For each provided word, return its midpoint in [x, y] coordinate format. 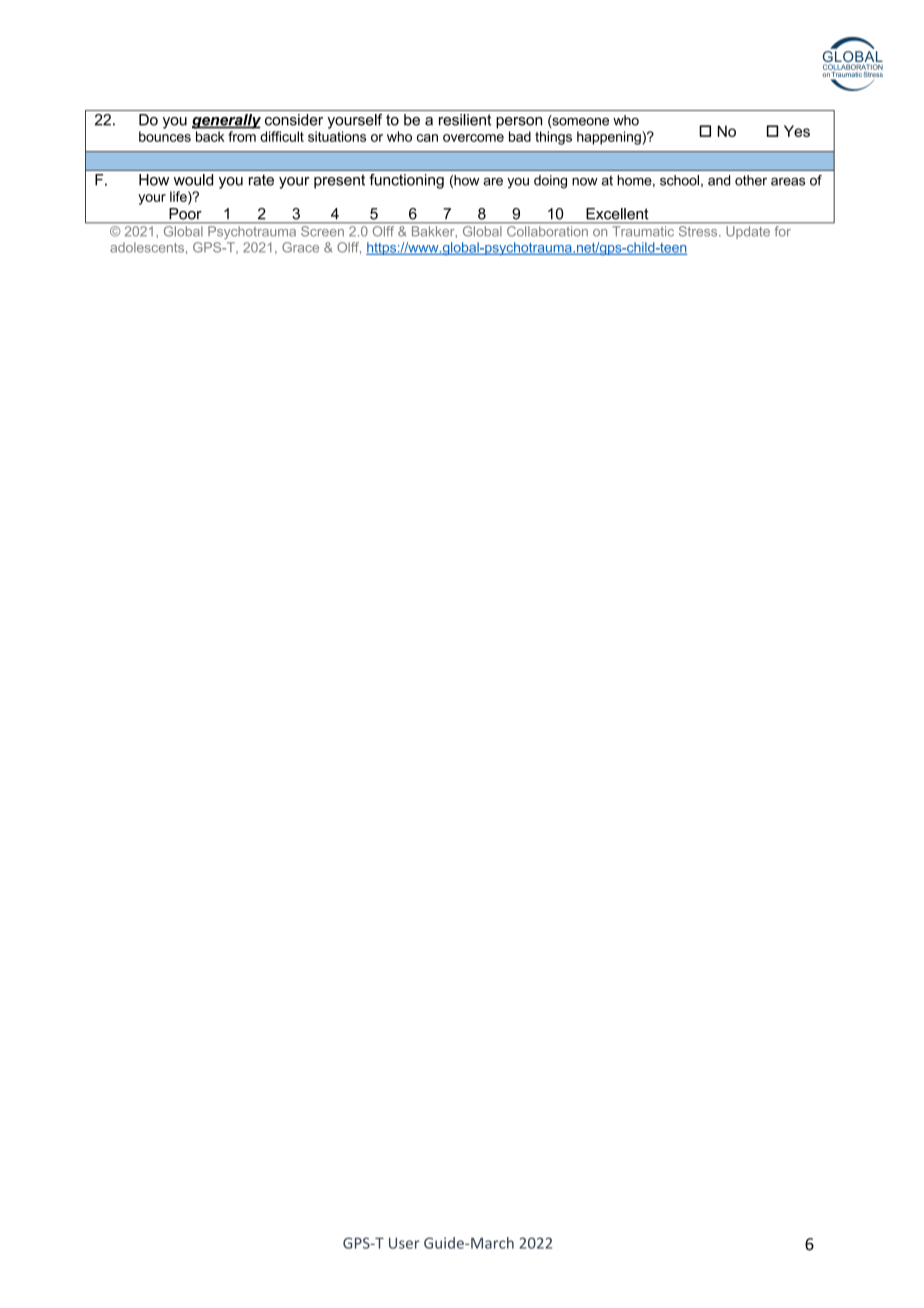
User [404, 1243]
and [719, 180]
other [751, 180]
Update [748, 232]
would [193, 180]
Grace [300, 247]
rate [261, 180]
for [783, 231]
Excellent [617, 214]
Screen [322, 231]
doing [550, 182]
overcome [473, 138]
